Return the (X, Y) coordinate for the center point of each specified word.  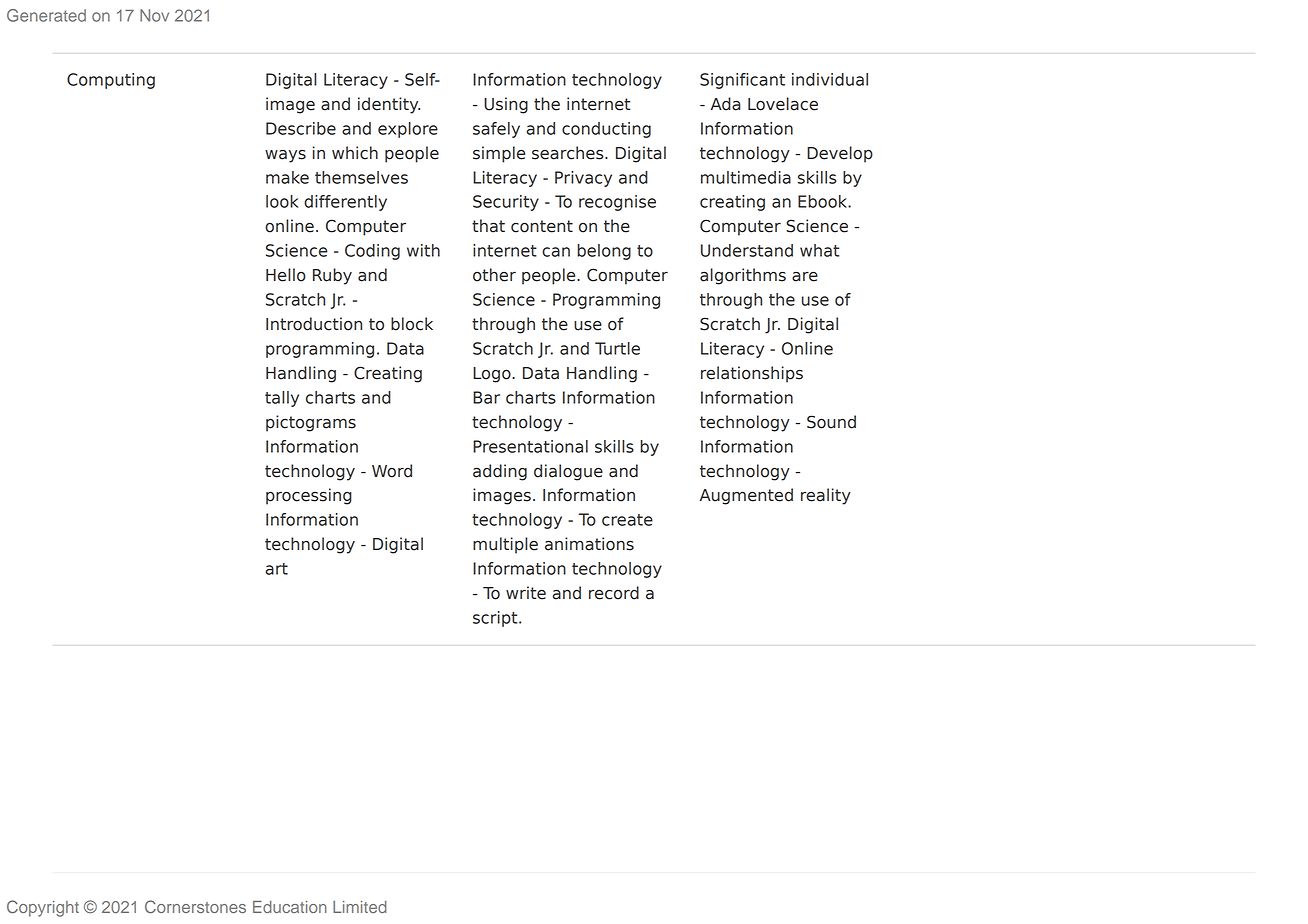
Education (290, 907)
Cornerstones (195, 906)
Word (392, 471)
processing (309, 496)
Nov (154, 15)
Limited (360, 907)
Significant (742, 81)
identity (389, 105)
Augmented (746, 496)
